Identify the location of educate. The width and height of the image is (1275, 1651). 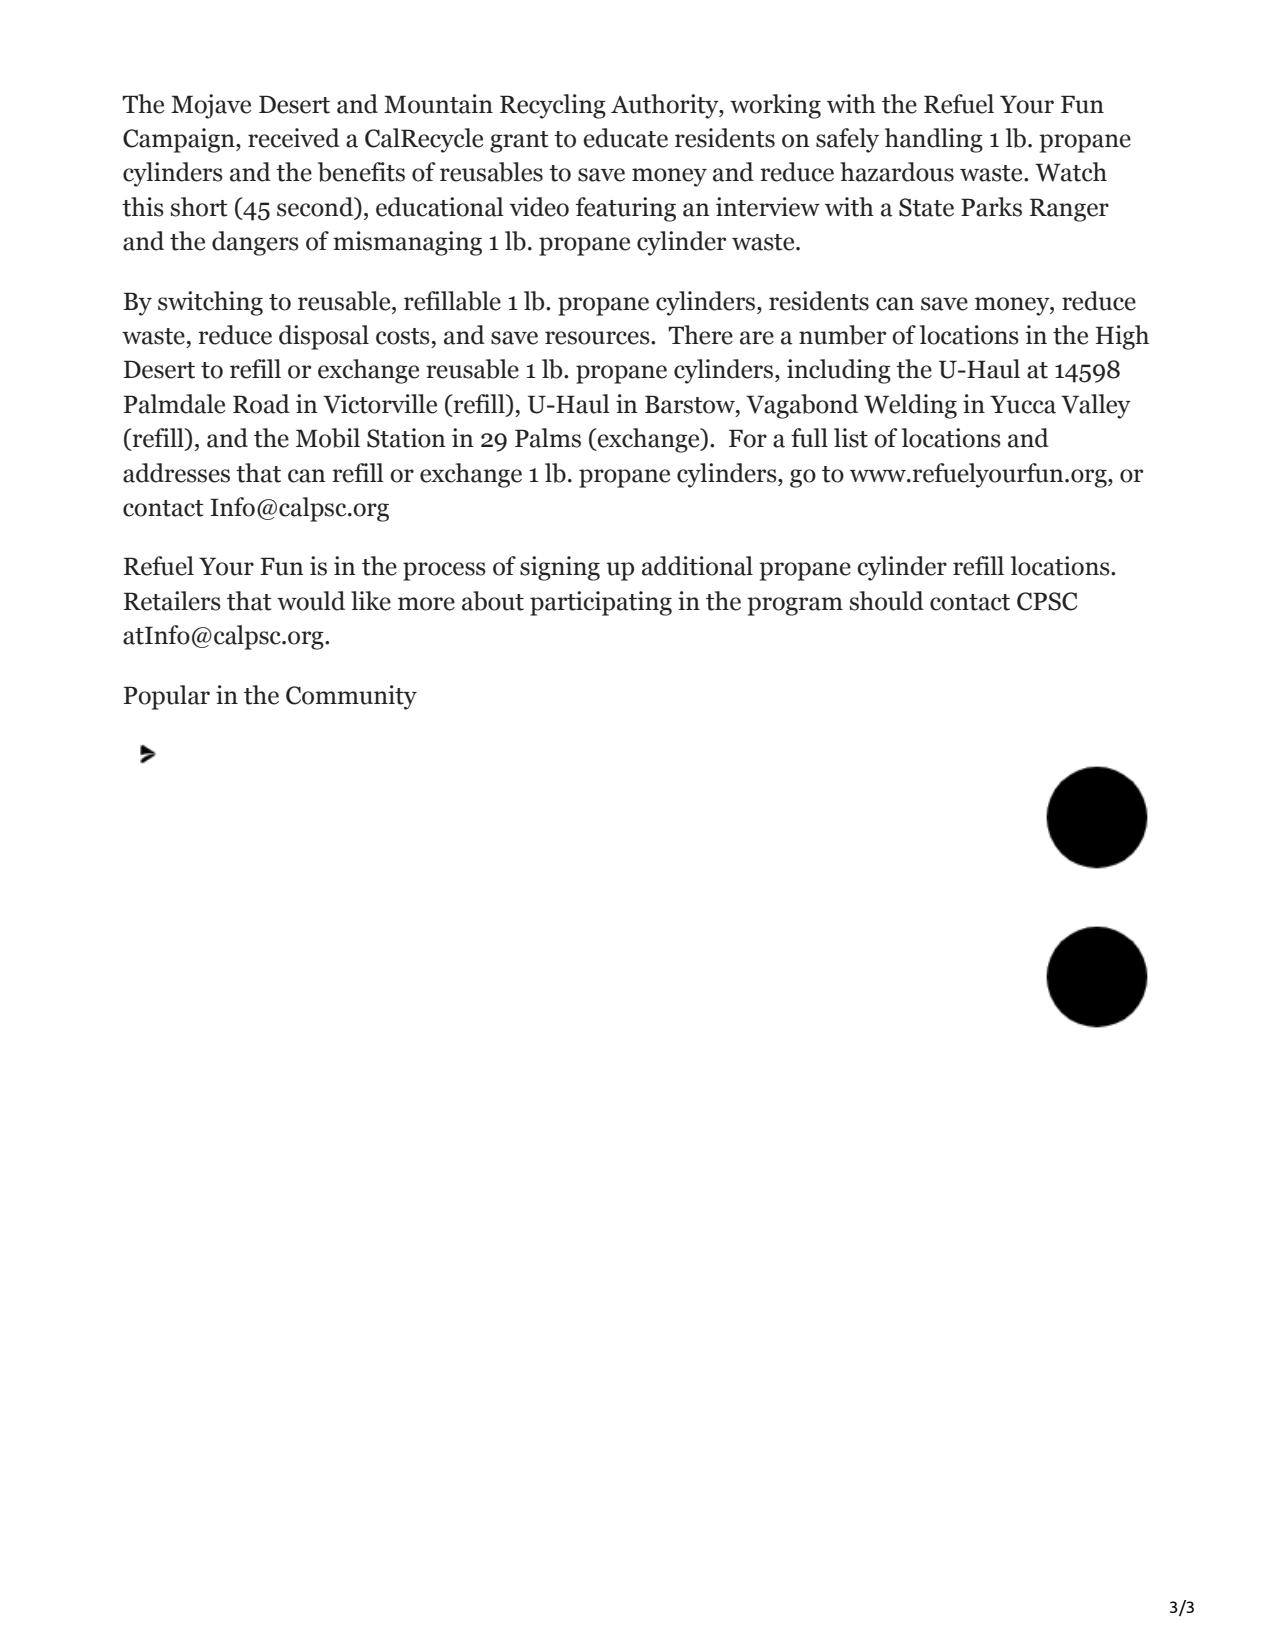
(625, 138).
